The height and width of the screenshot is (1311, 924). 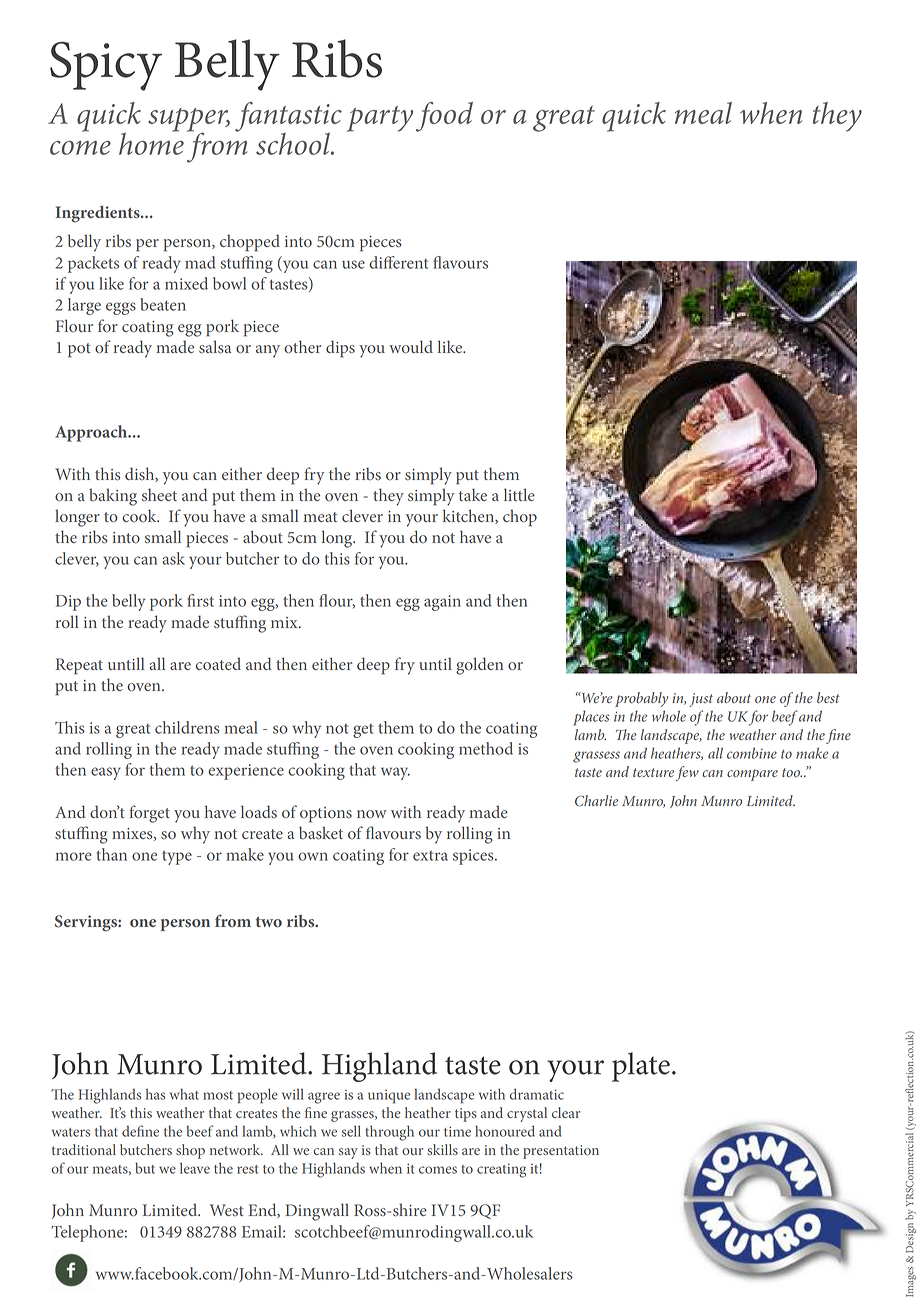 What do you see at coordinates (641, 1067) in the screenshot?
I see `plate` at bounding box center [641, 1067].
